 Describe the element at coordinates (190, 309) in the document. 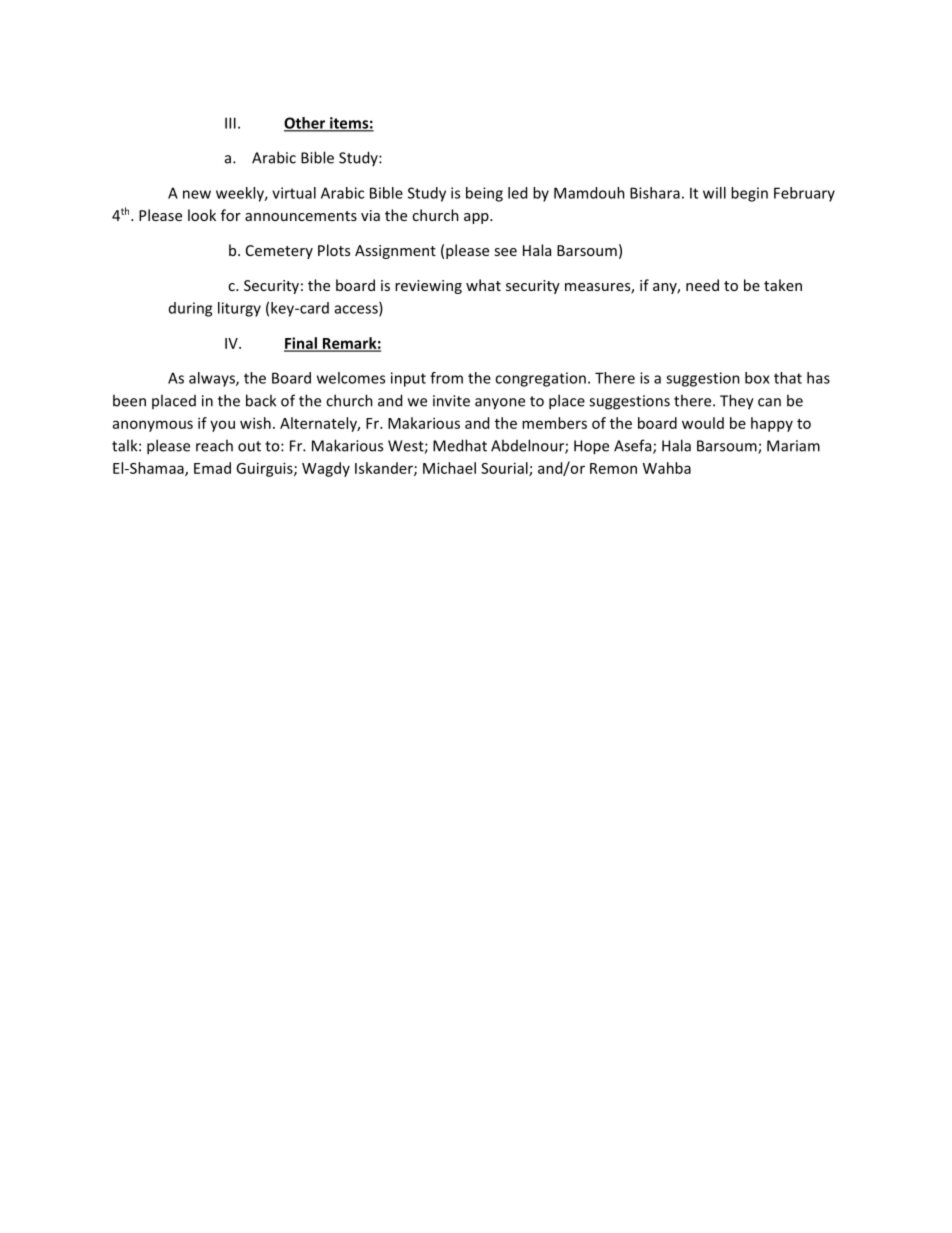

I see `during` at that location.
